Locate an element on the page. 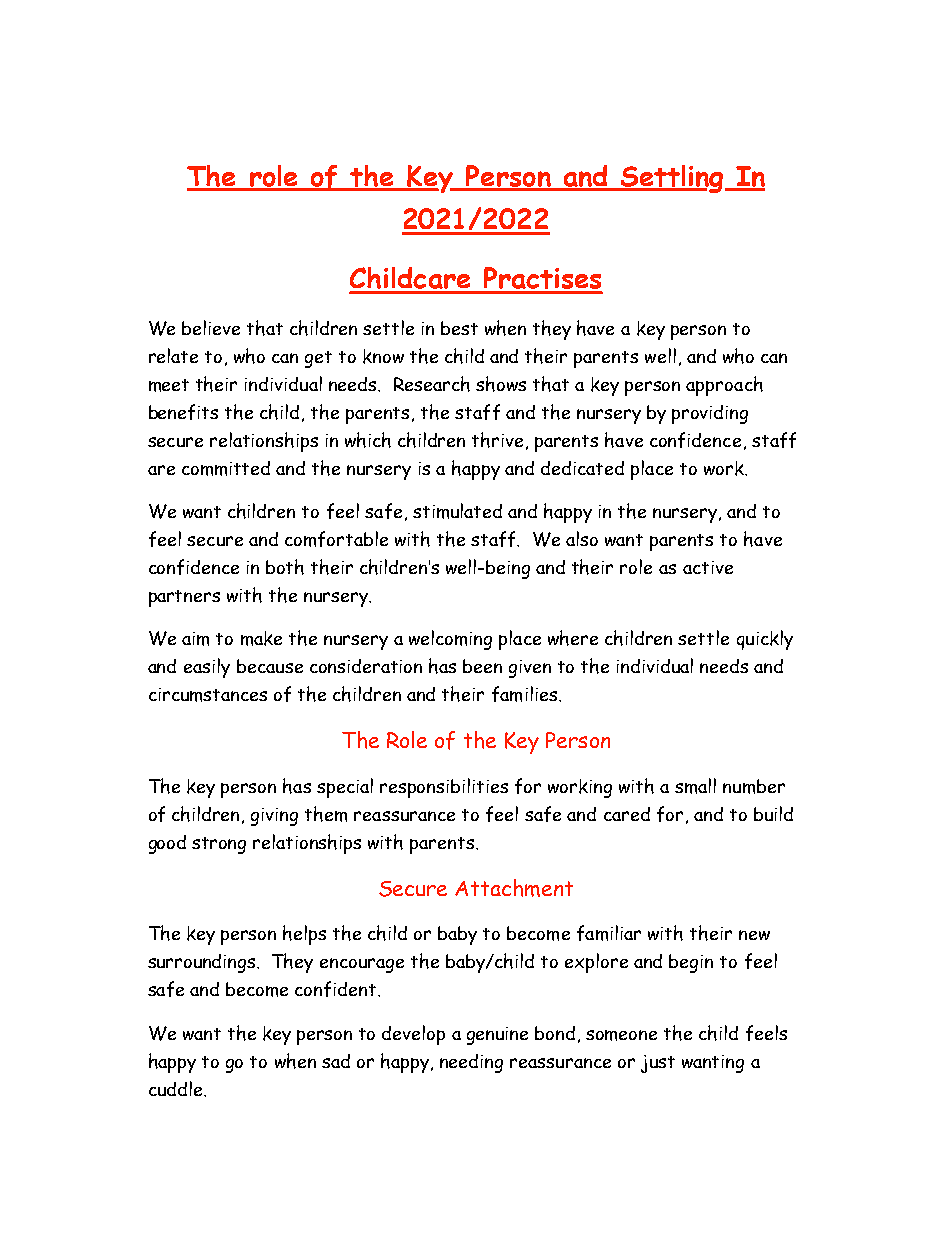 The width and height of the document is (952, 1233). Attachment is located at coordinates (514, 888).
